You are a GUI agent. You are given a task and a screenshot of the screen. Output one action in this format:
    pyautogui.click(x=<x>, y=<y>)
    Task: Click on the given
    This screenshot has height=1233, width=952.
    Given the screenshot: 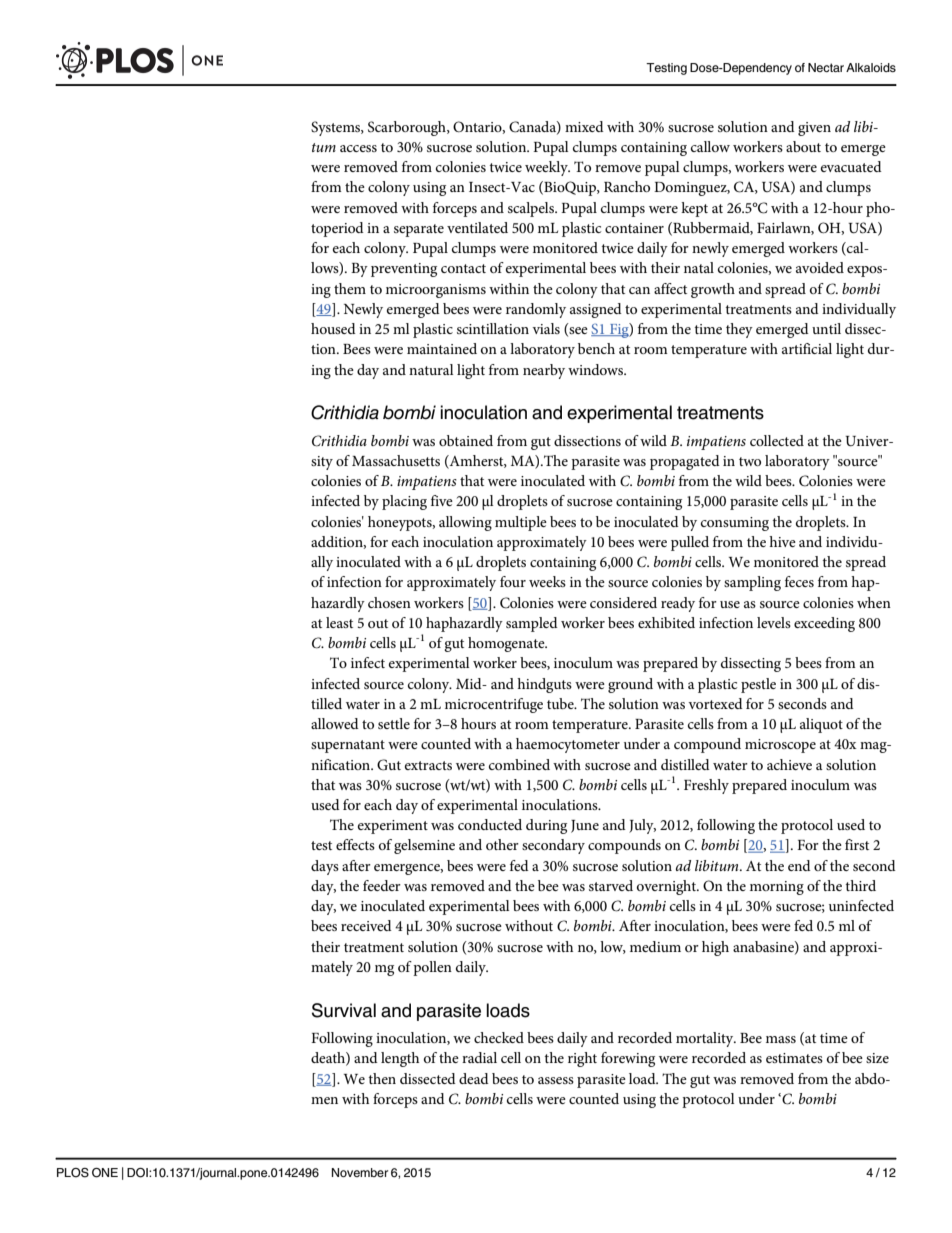 What is the action you would take?
    pyautogui.click(x=814, y=129)
